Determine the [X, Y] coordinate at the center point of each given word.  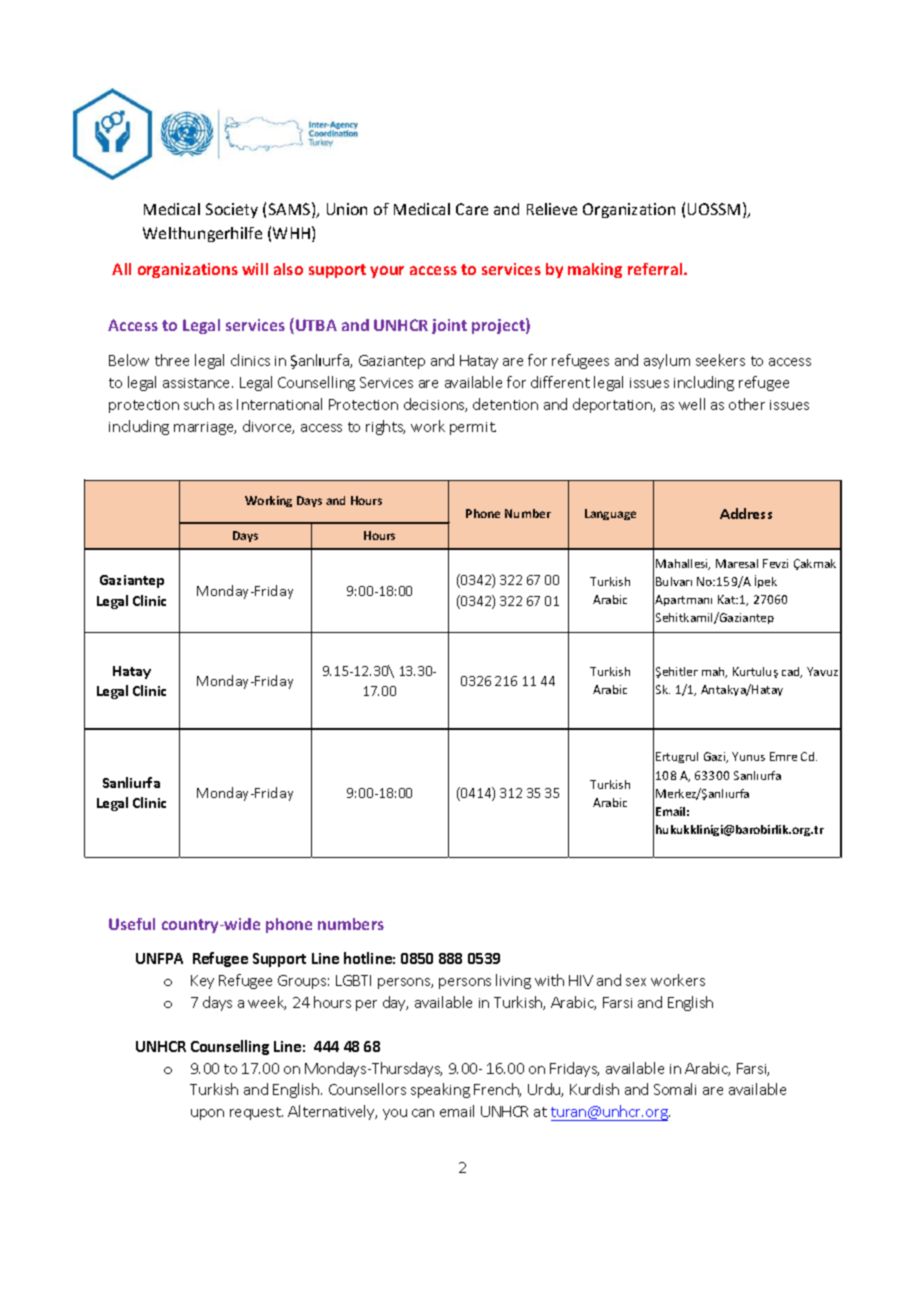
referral [656, 269]
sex [636, 982]
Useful [132, 924]
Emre [783, 756]
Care [472, 209]
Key [202, 982]
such [199, 404]
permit [473, 428]
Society [232, 210]
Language [610, 514]
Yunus [748, 756]
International [279, 404]
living [513, 981]
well [692, 404]
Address [746, 513]
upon [207, 1114]
